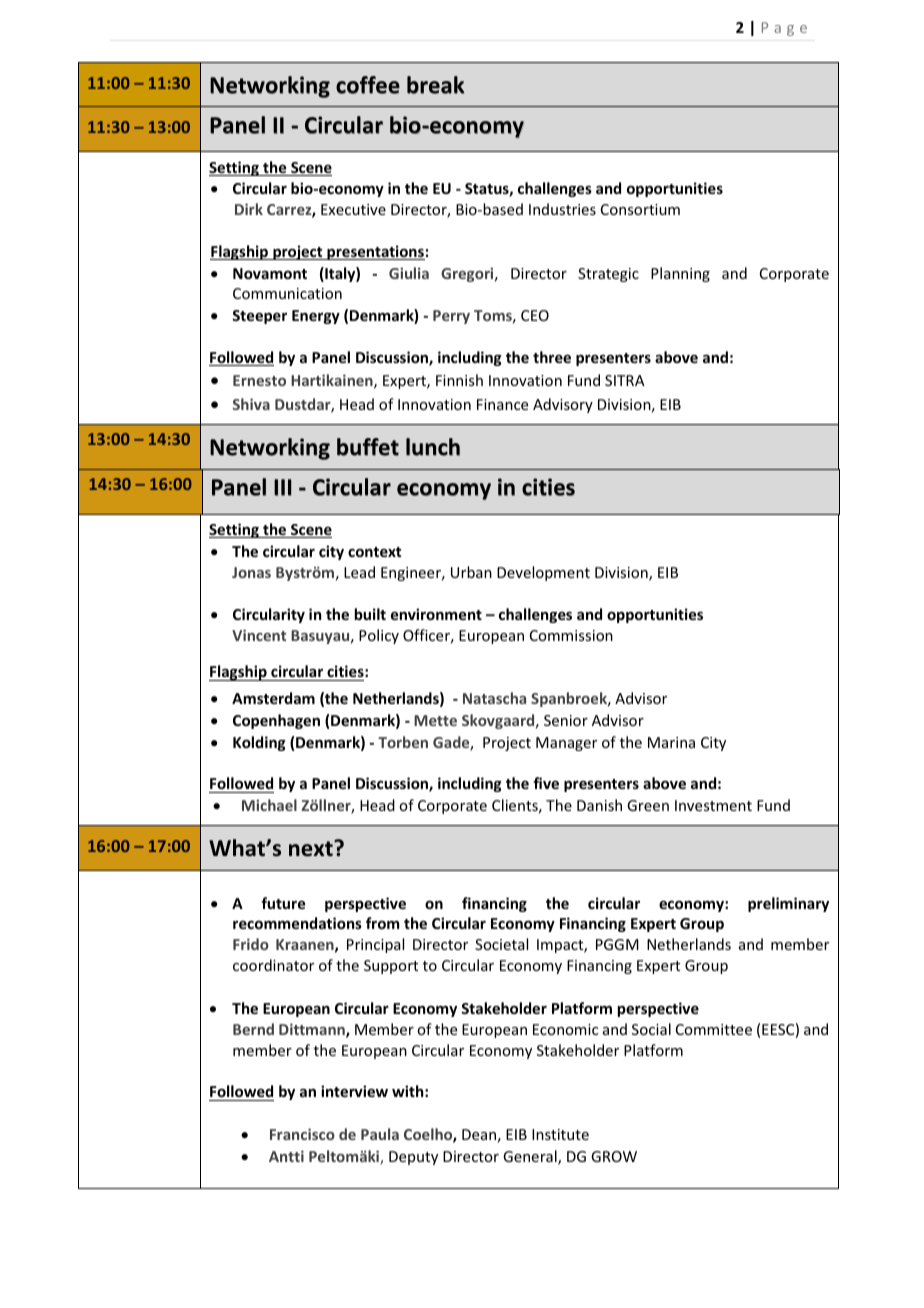 The image size is (924, 1308). Describe the element at coordinates (312, 848) in the screenshot. I see `next` at that location.
